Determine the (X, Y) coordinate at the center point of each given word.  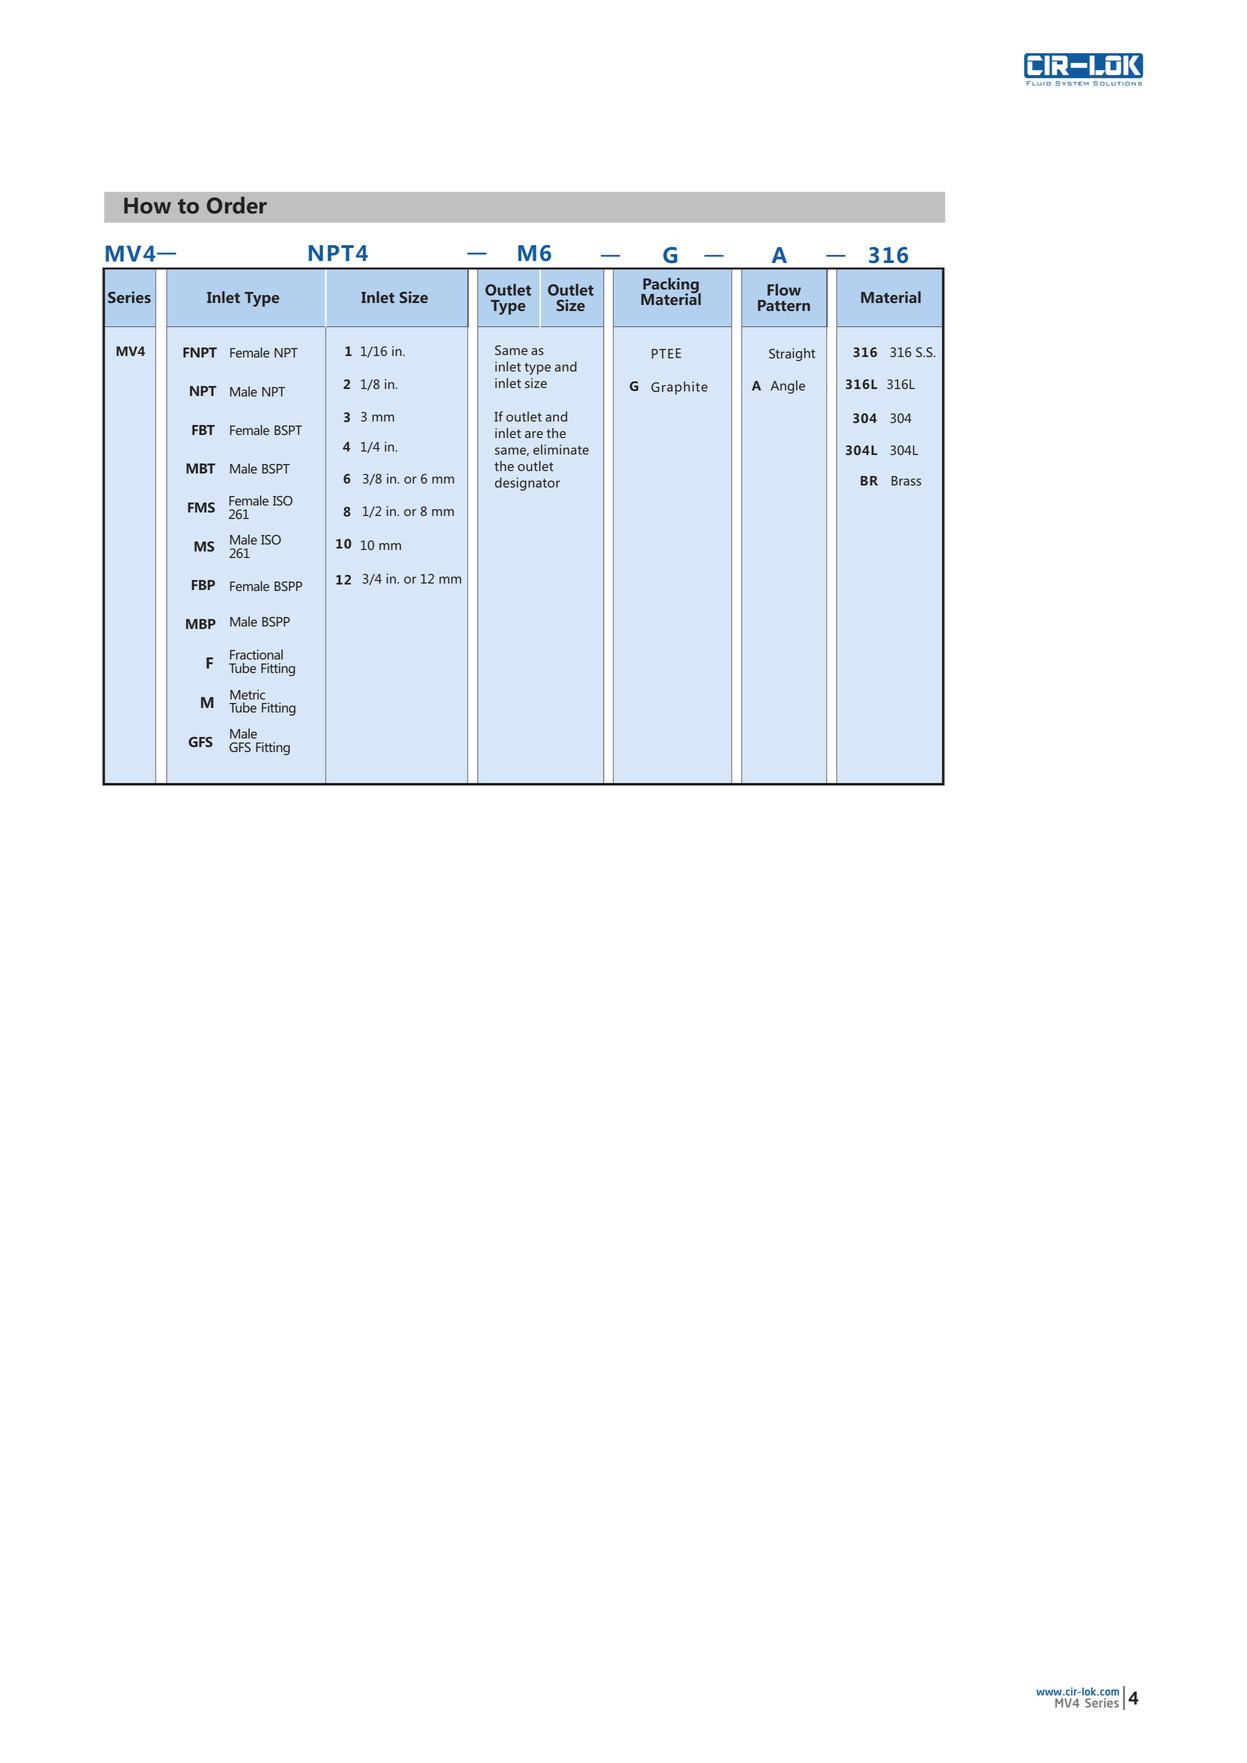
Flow (784, 290)
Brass (906, 481)
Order (237, 205)
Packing (671, 286)
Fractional (256, 654)
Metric (247, 694)
